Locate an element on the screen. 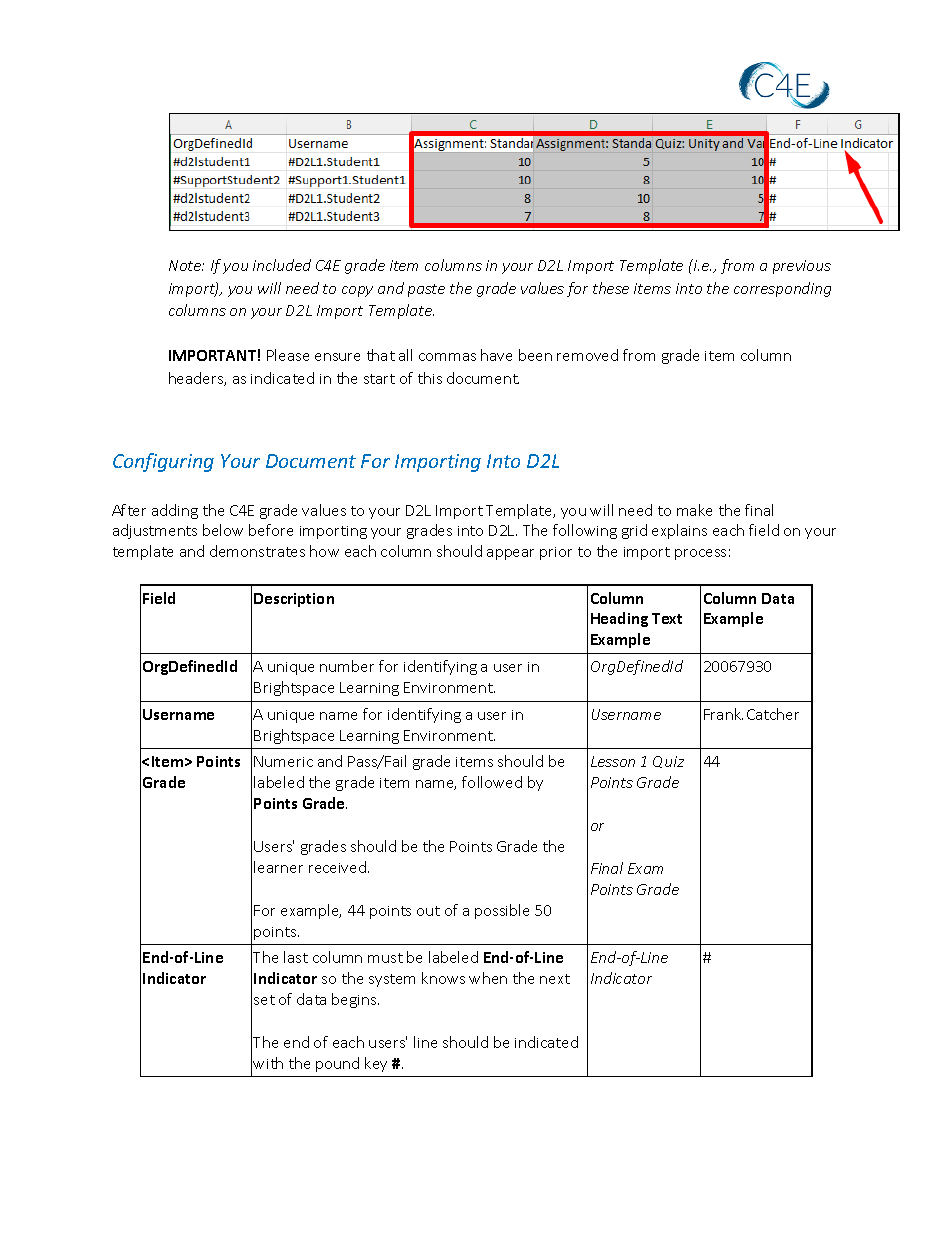 The width and height of the screenshot is (952, 1233). Note is located at coordinates (186, 265).
